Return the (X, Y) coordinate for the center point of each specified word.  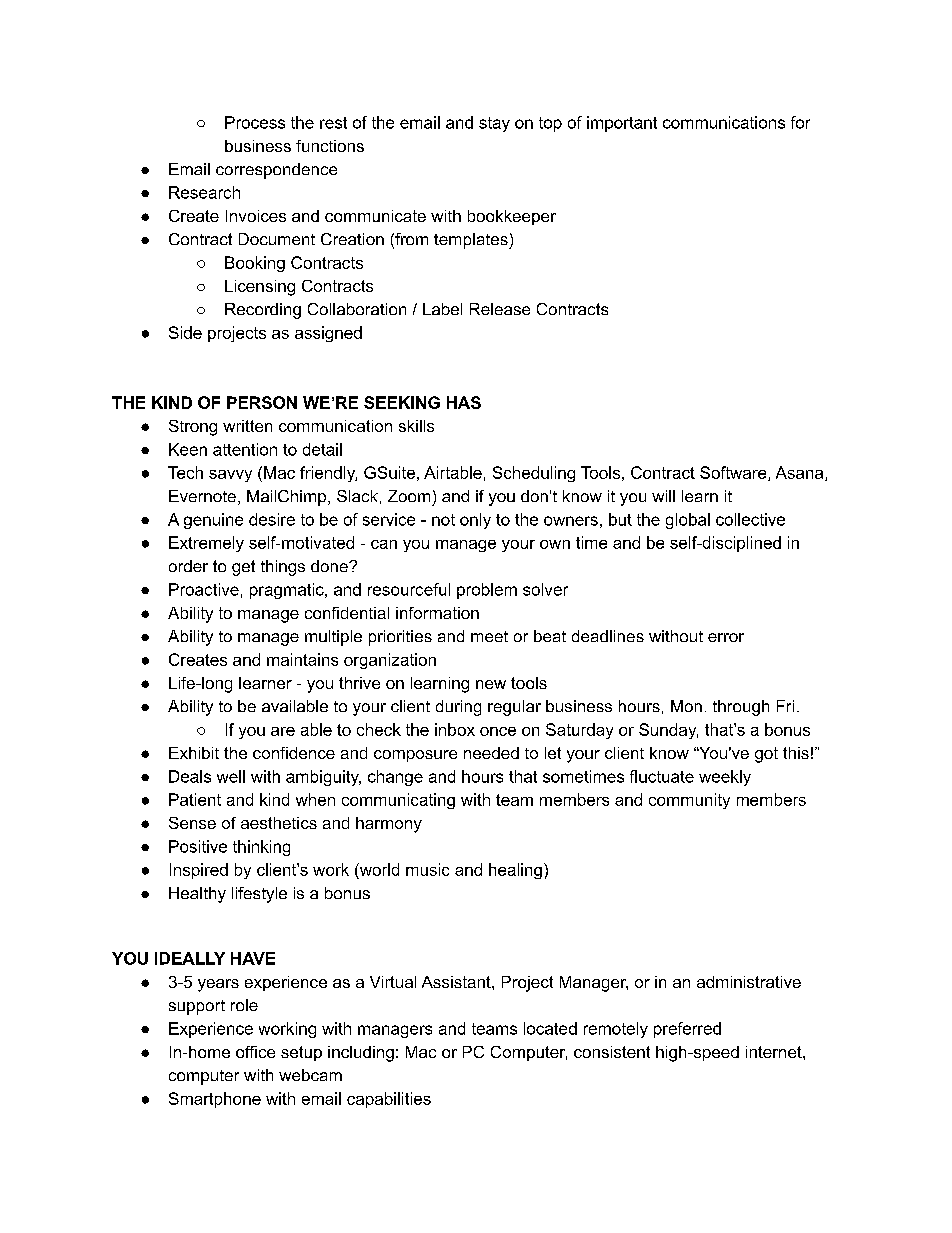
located (550, 1028)
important (622, 124)
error (726, 637)
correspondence (276, 171)
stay (494, 124)
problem (487, 591)
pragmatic (288, 591)
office (255, 1052)
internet (775, 1052)
